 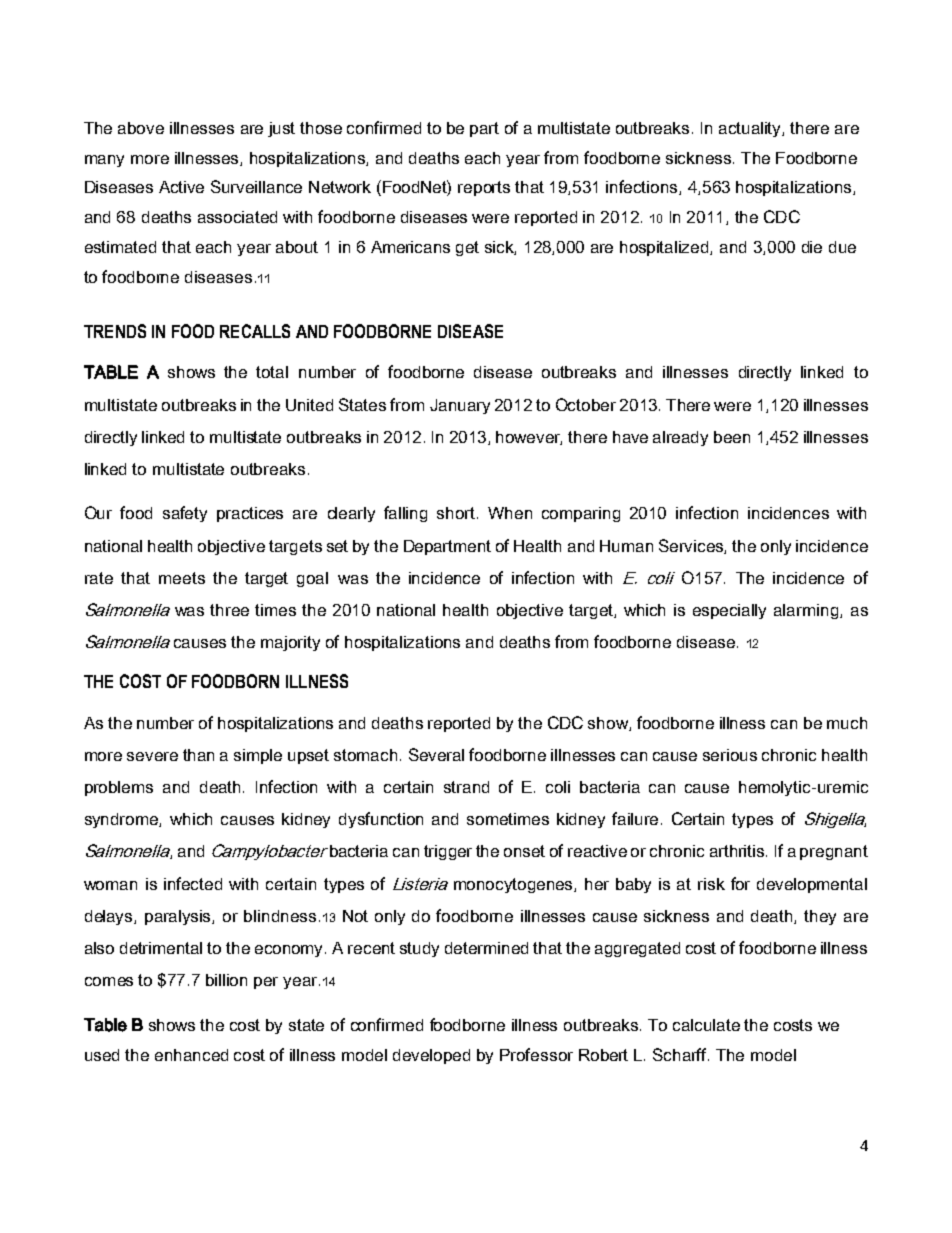 I want to click on especially, so click(x=729, y=611).
